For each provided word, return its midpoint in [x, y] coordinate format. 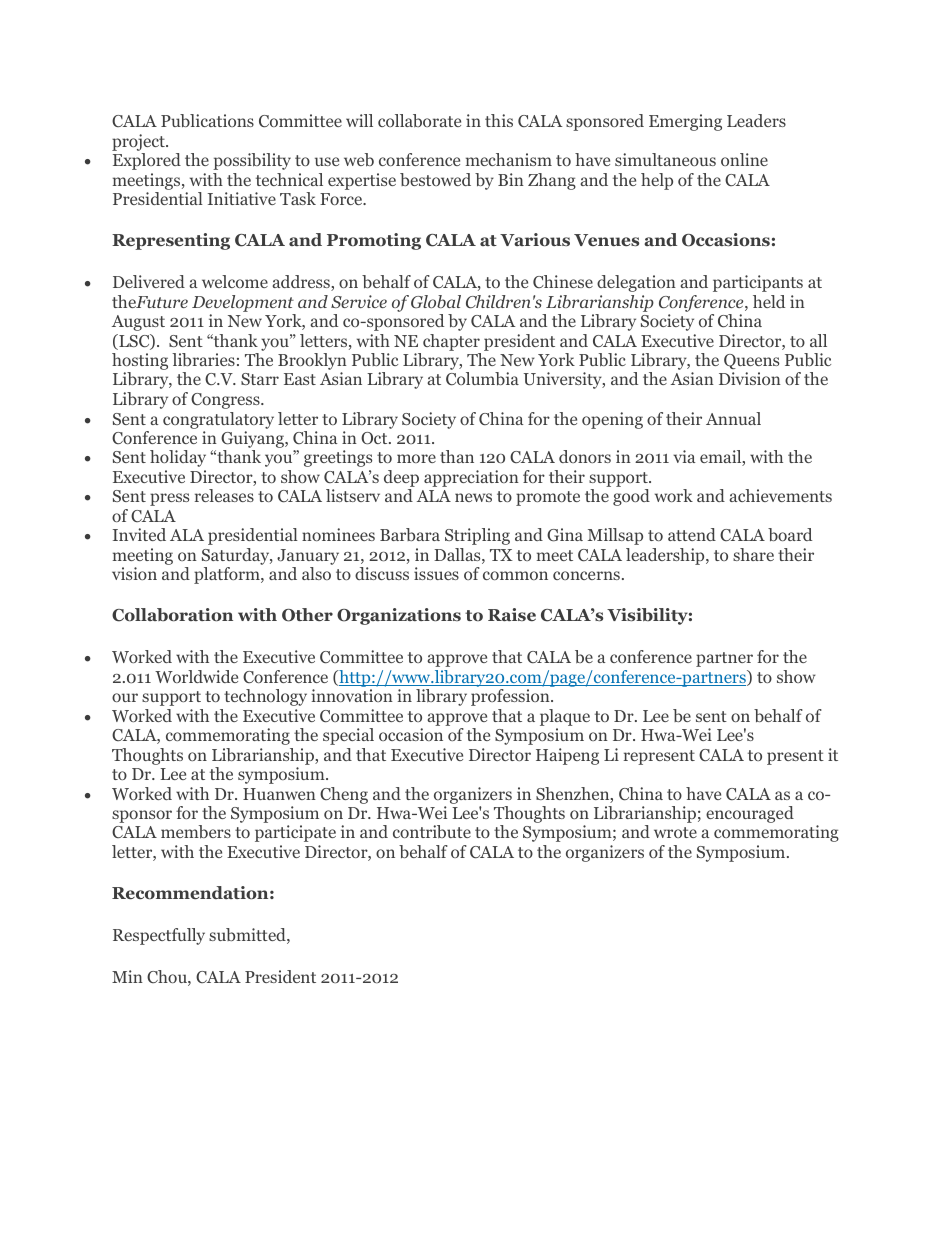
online [744, 159]
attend [692, 534]
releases [224, 495]
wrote [675, 832]
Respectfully [159, 936]
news [473, 497]
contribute [432, 831]
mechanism [509, 159]
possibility [252, 161]
